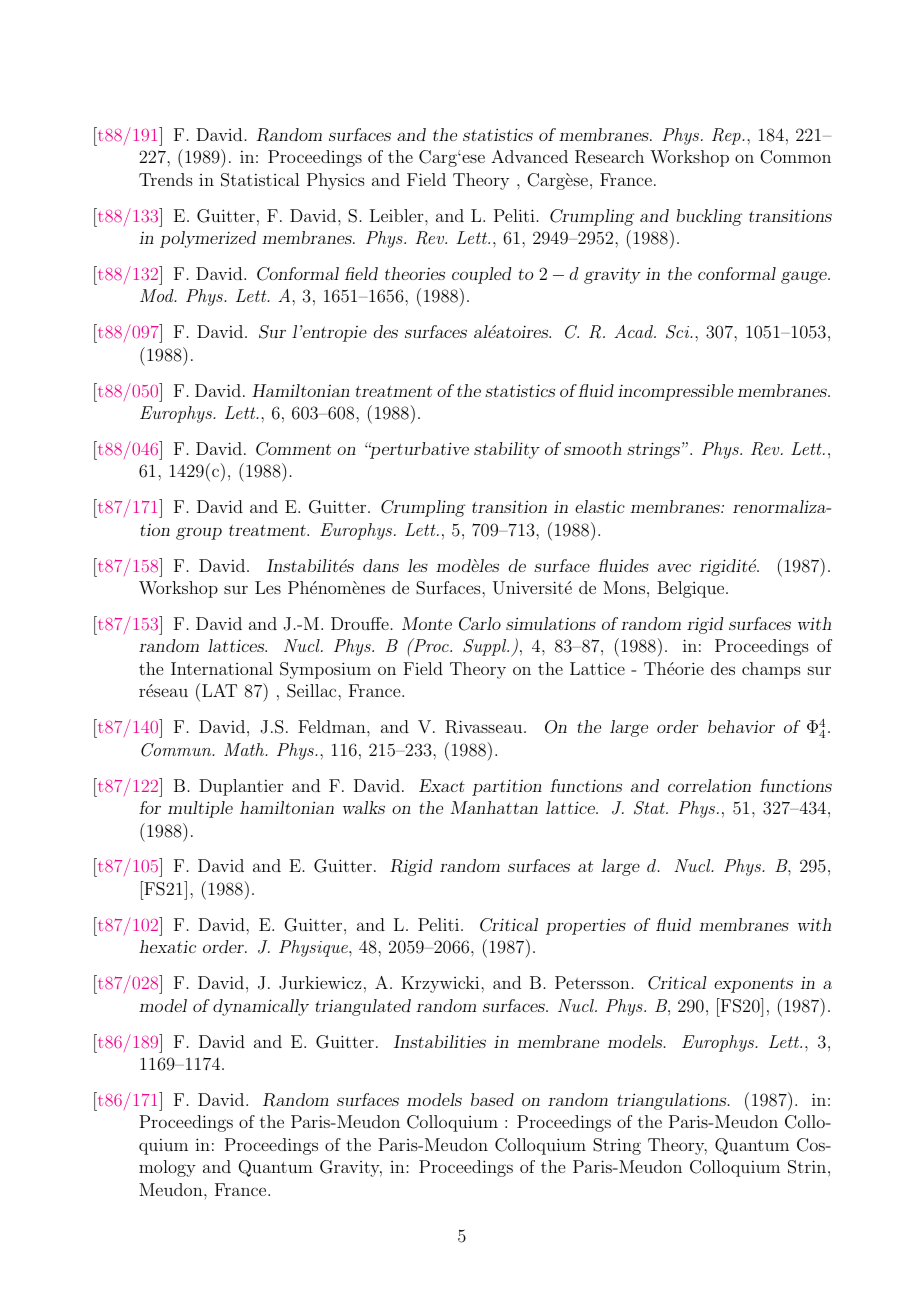  Describe the element at coordinates (492, 1099) in the screenshot. I see `based` at that location.
